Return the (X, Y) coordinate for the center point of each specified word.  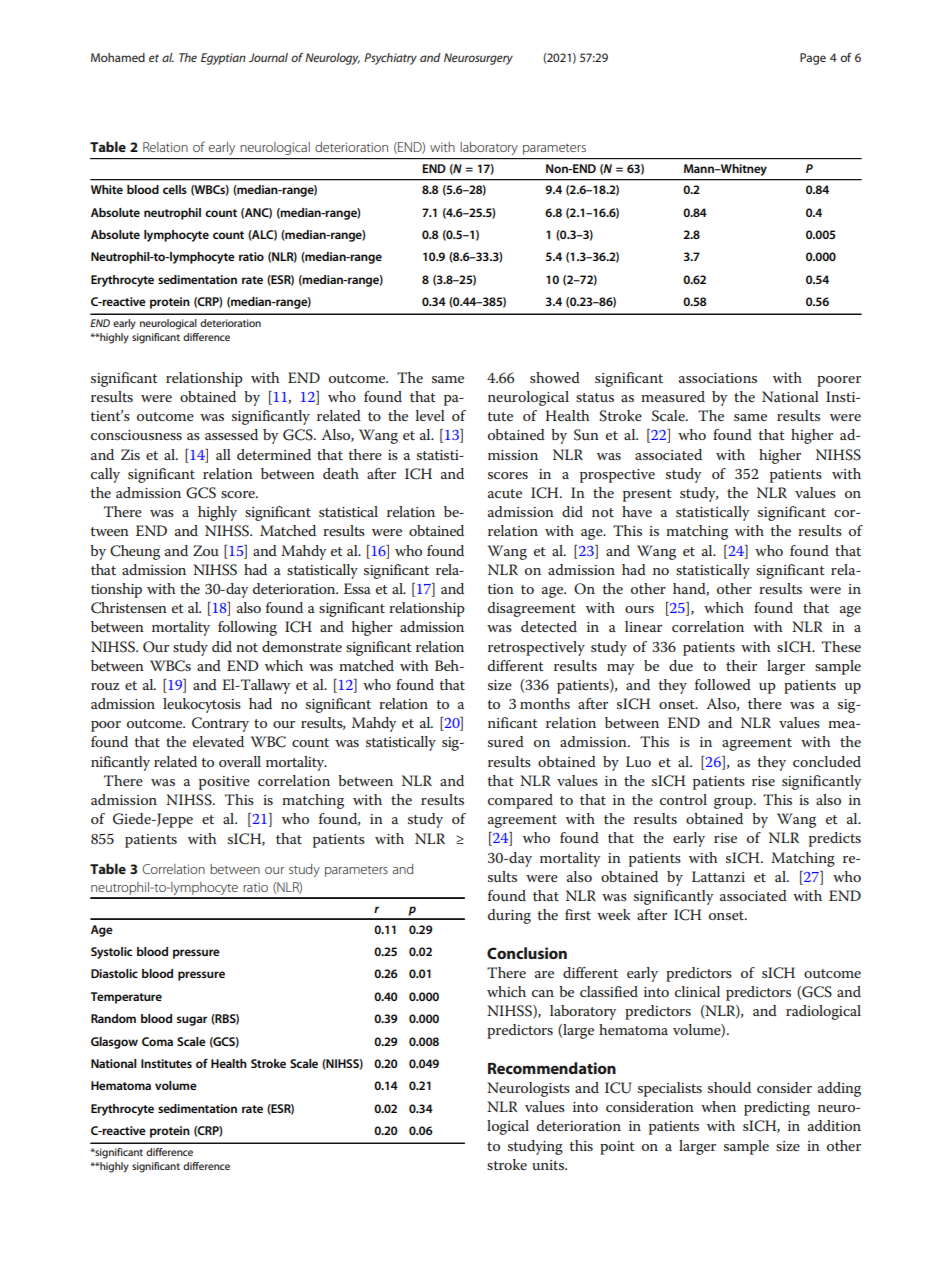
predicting (777, 1108)
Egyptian (223, 59)
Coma (157, 1041)
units (549, 1165)
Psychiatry (390, 59)
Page (813, 59)
